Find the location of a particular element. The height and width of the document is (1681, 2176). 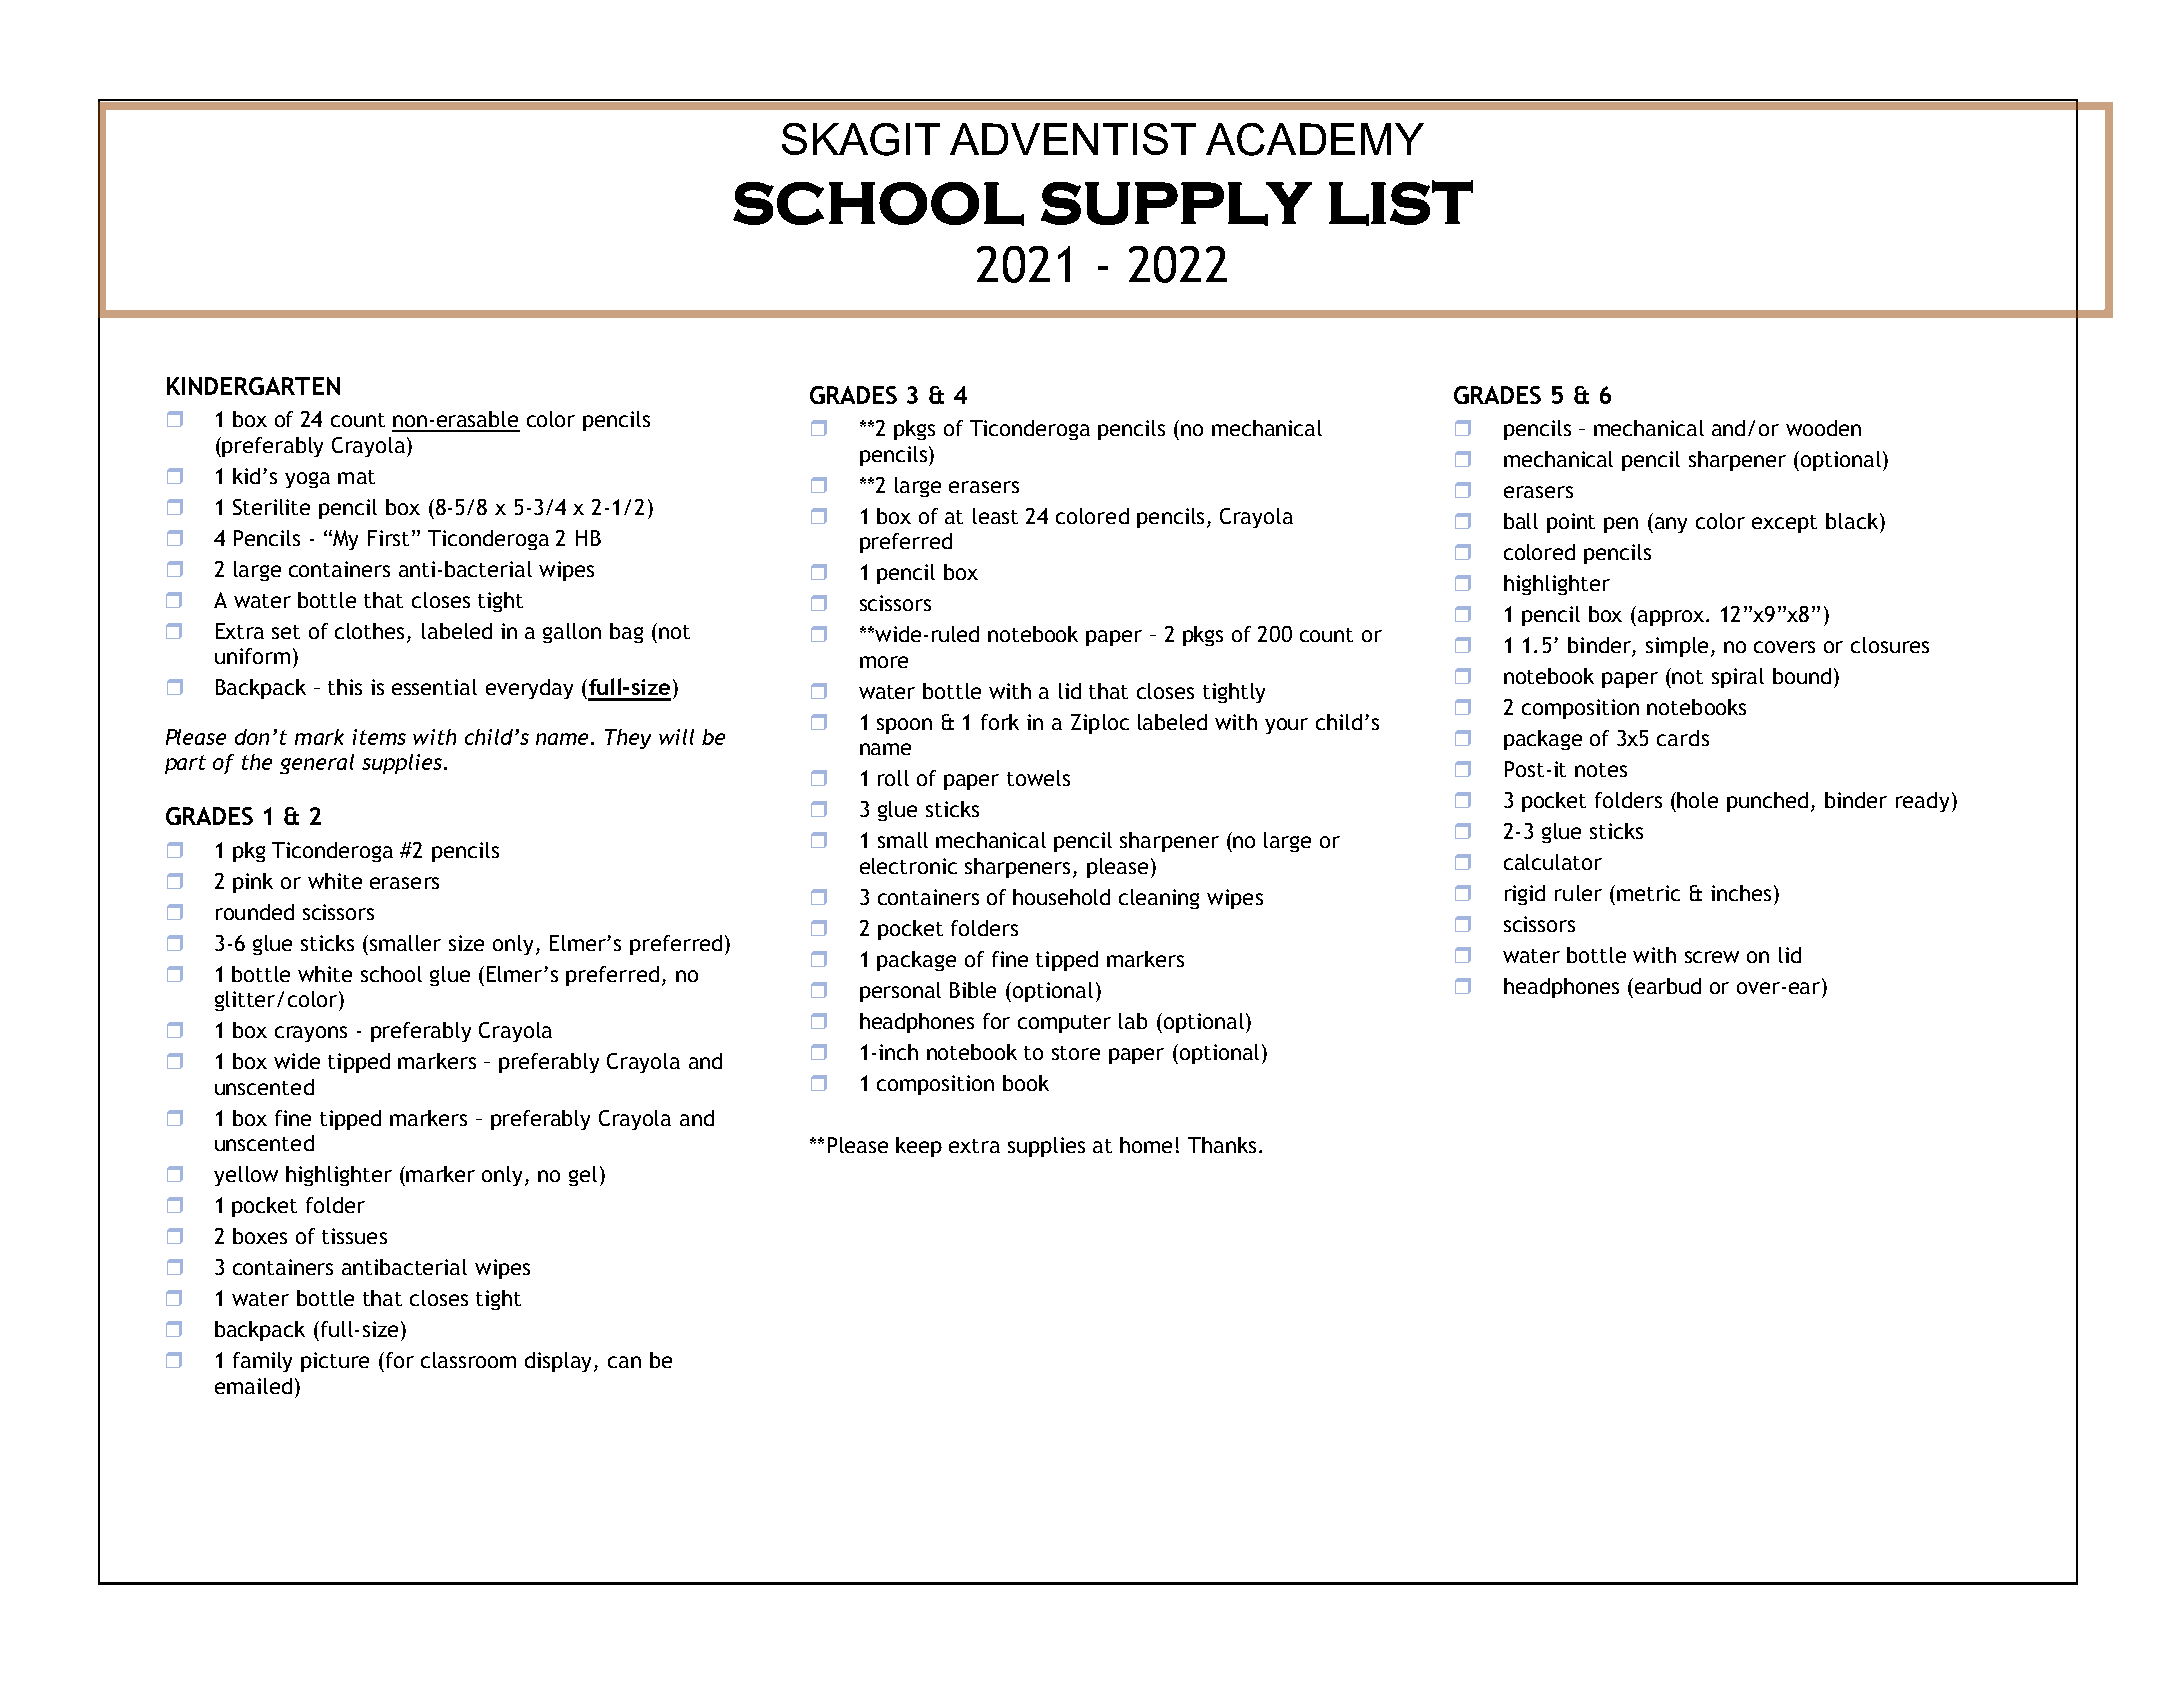

can is located at coordinates (624, 1362).
